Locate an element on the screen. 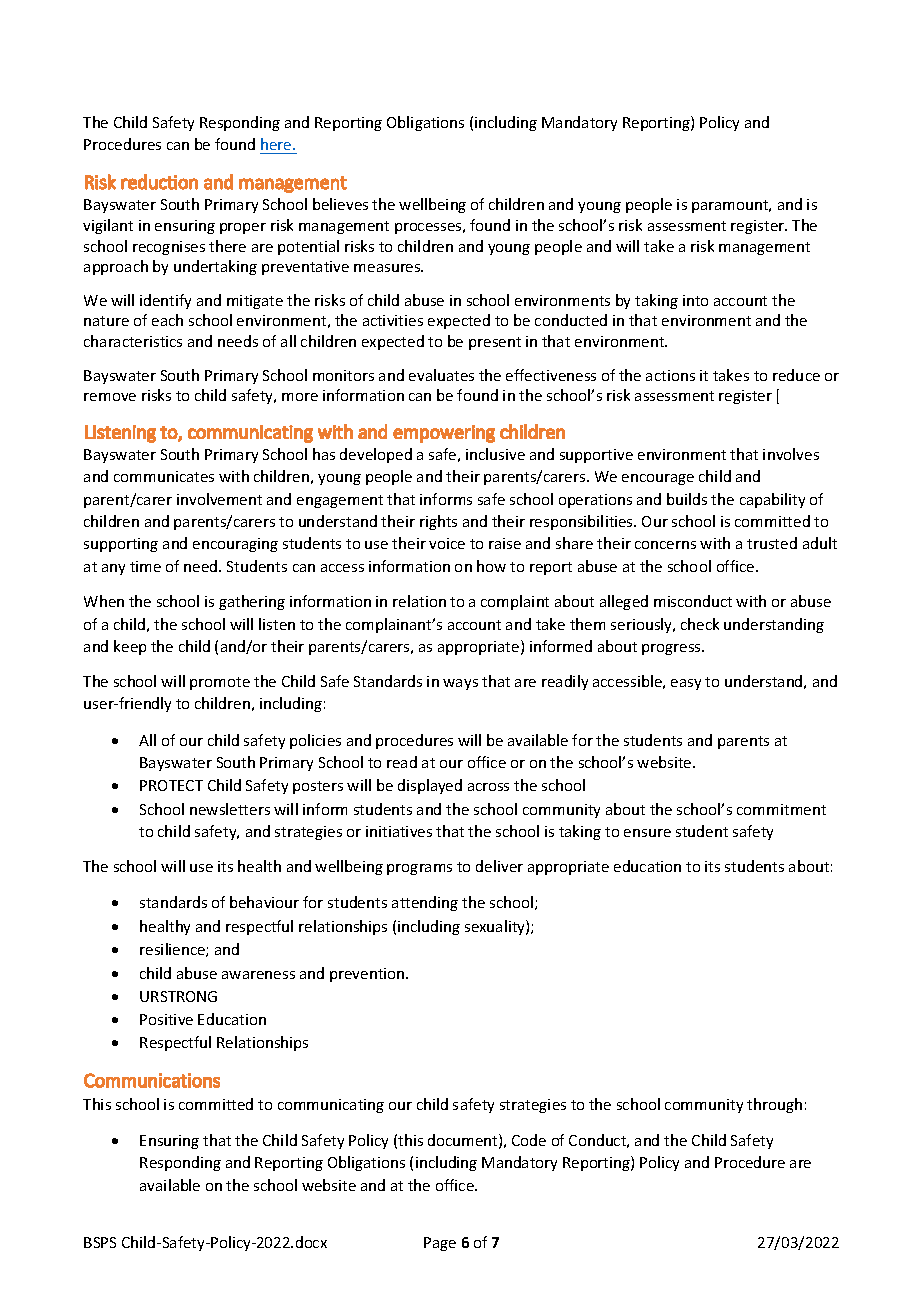 The width and height of the screenshot is (924, 1308). ensure is located at coordinates (647, 833).
